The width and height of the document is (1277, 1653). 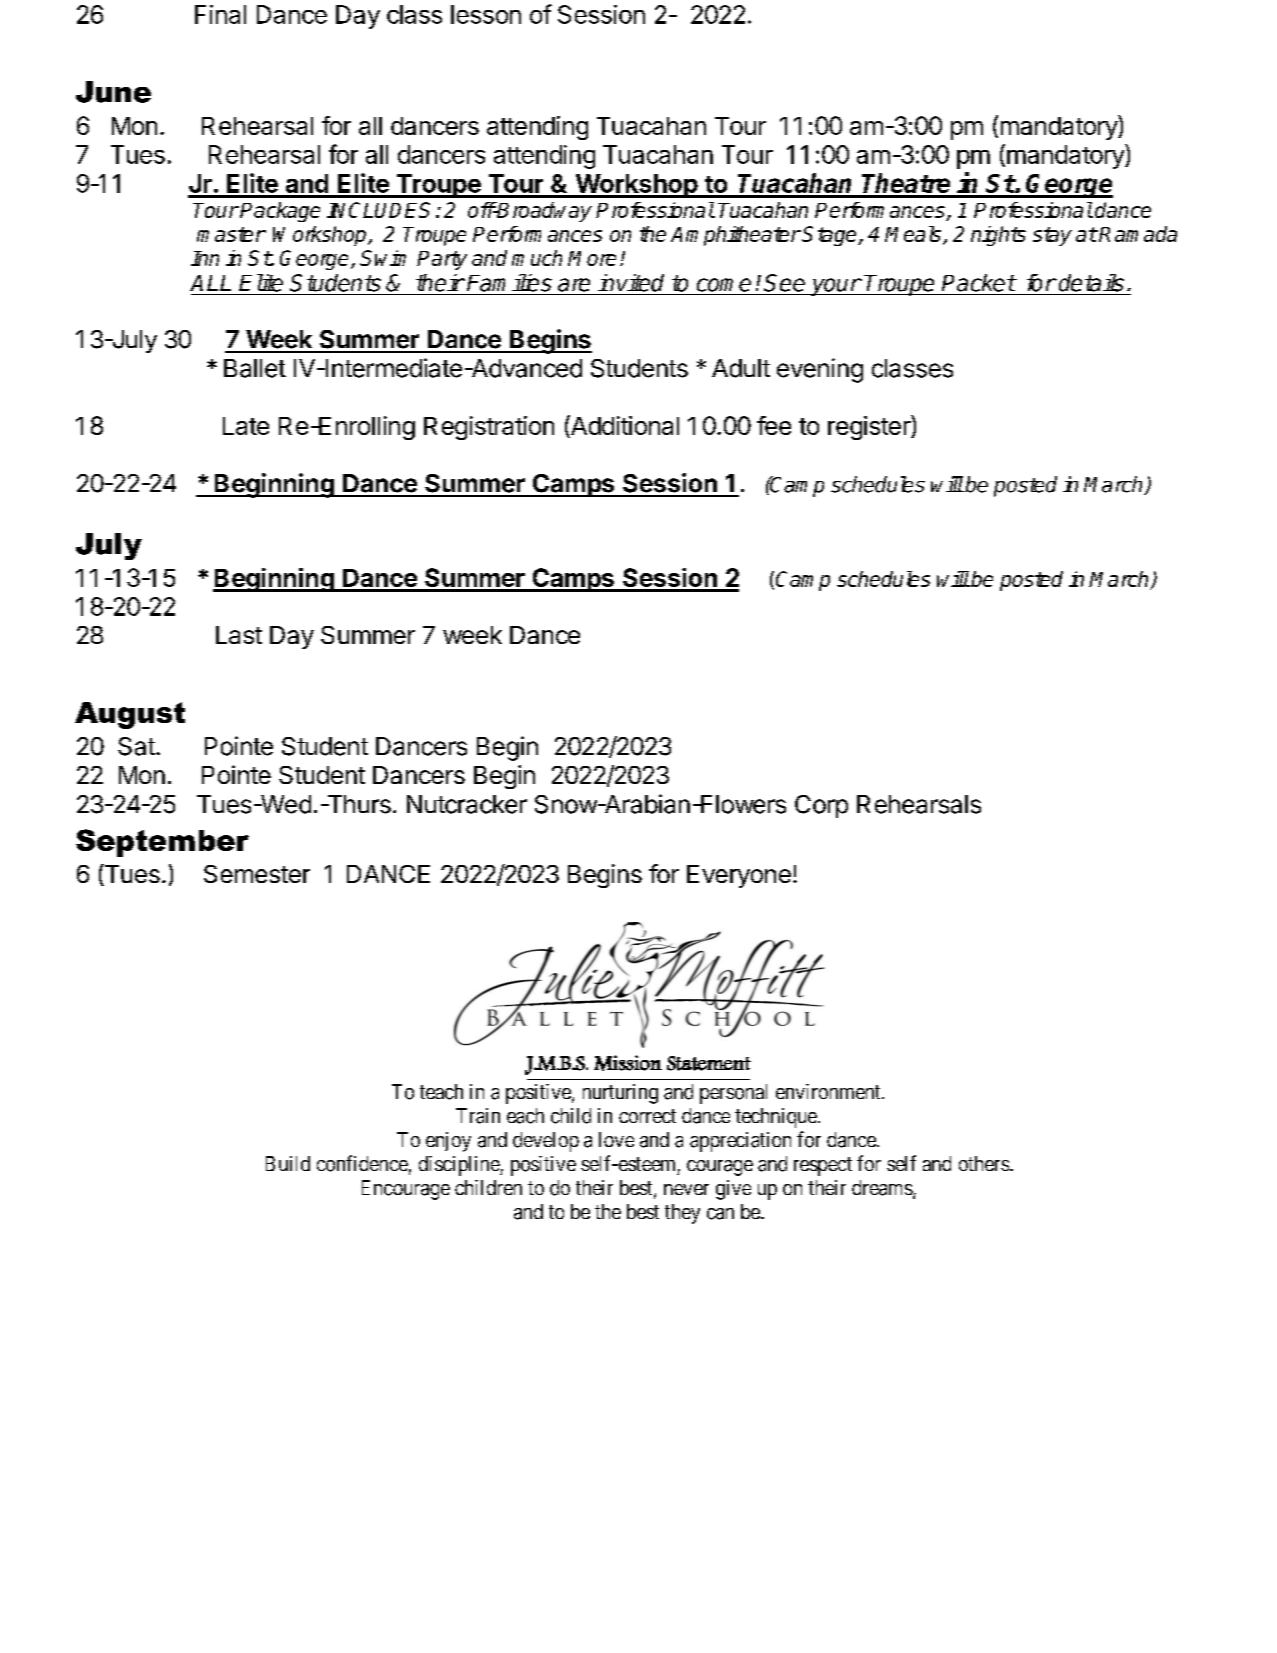 I want to click on register, so click(x=870, y=427).
